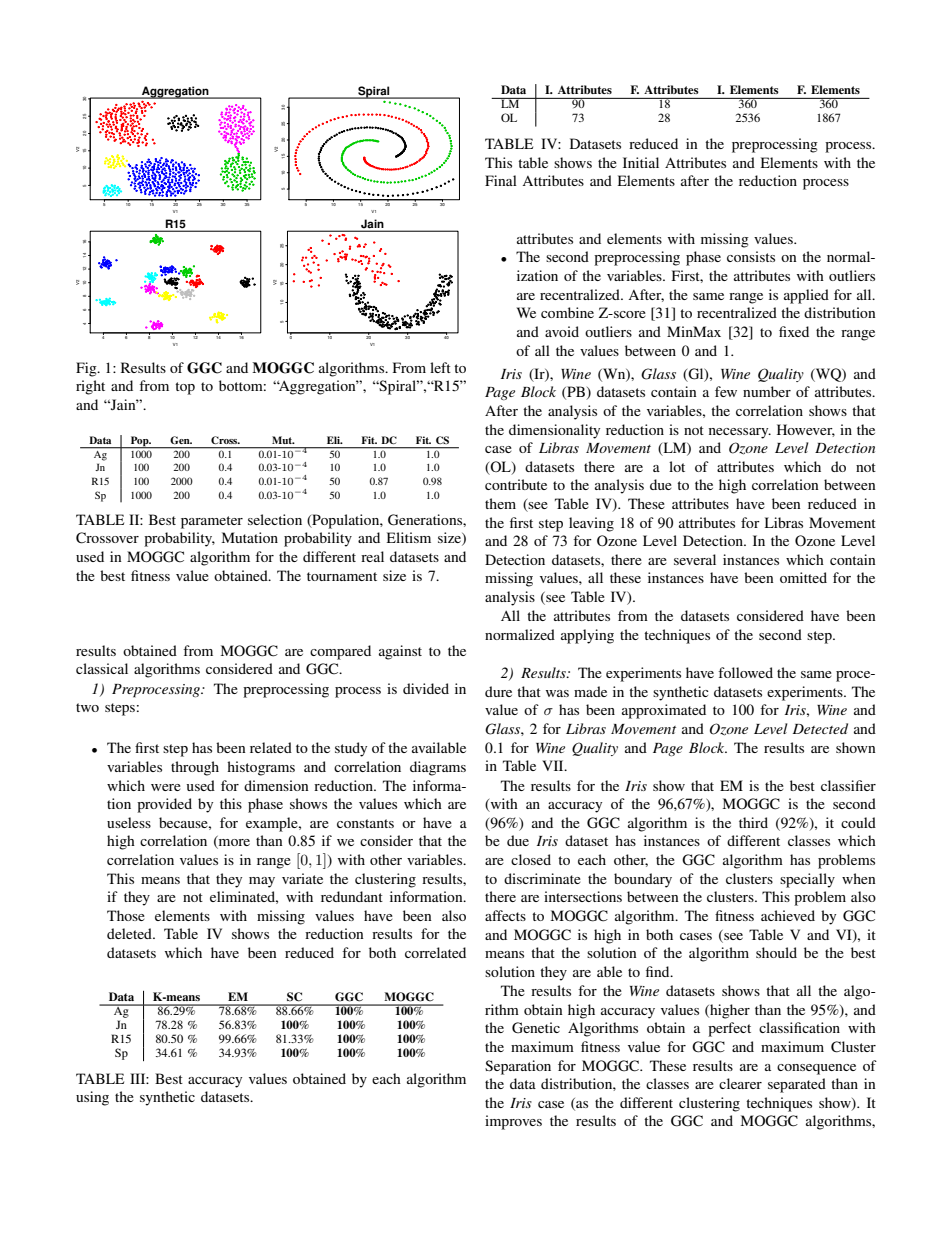  I want to click on top, so click(185, 388).
